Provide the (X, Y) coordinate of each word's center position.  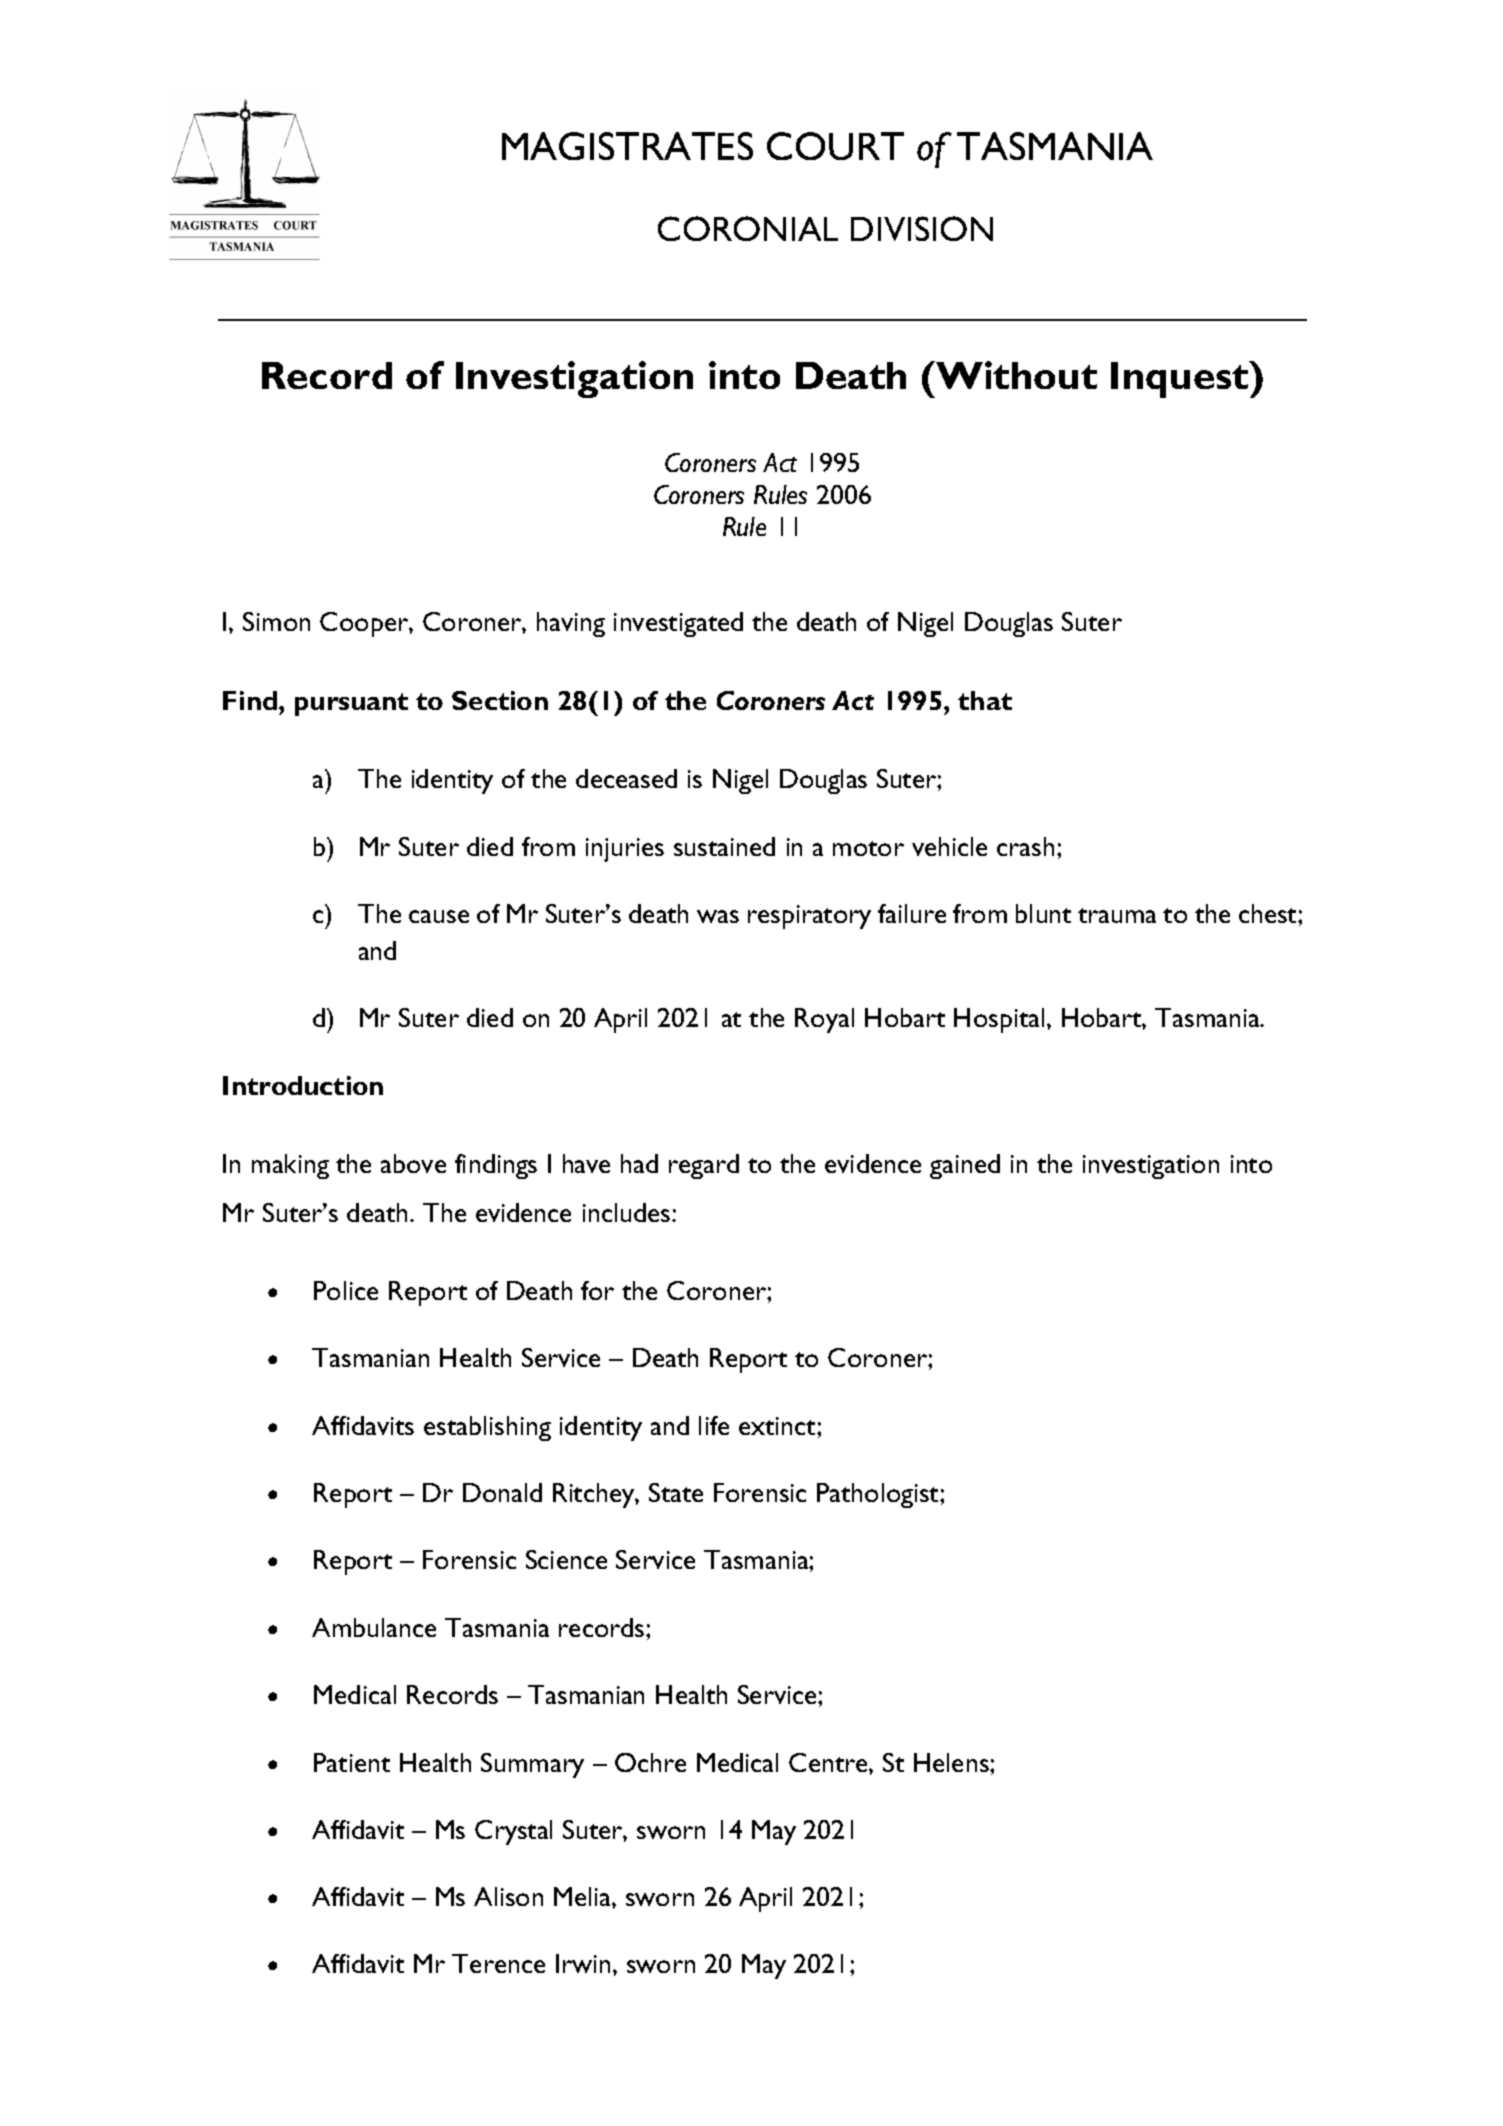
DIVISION (922, 228)
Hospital (999, 1020)
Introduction (303, 1085)
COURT (835, 146)
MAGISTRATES (627, 146)
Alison (508, 1896)
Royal (824, 1020)
